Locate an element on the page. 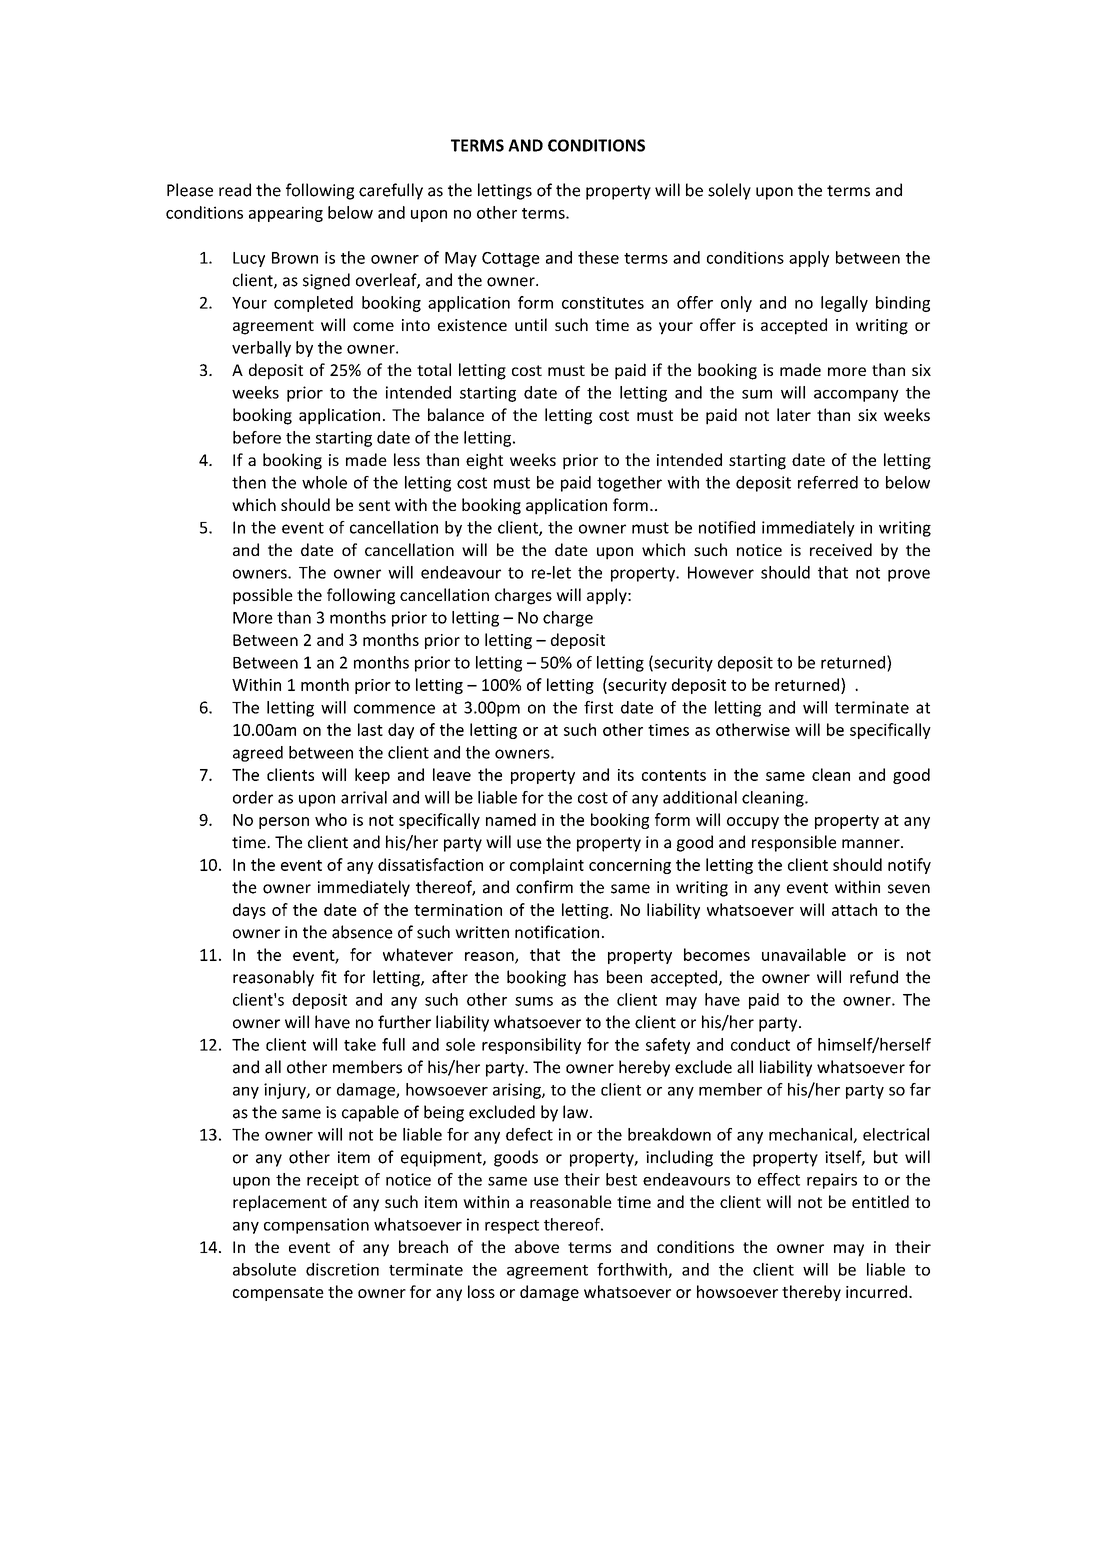  prove is located at coordinates (909, 575).
